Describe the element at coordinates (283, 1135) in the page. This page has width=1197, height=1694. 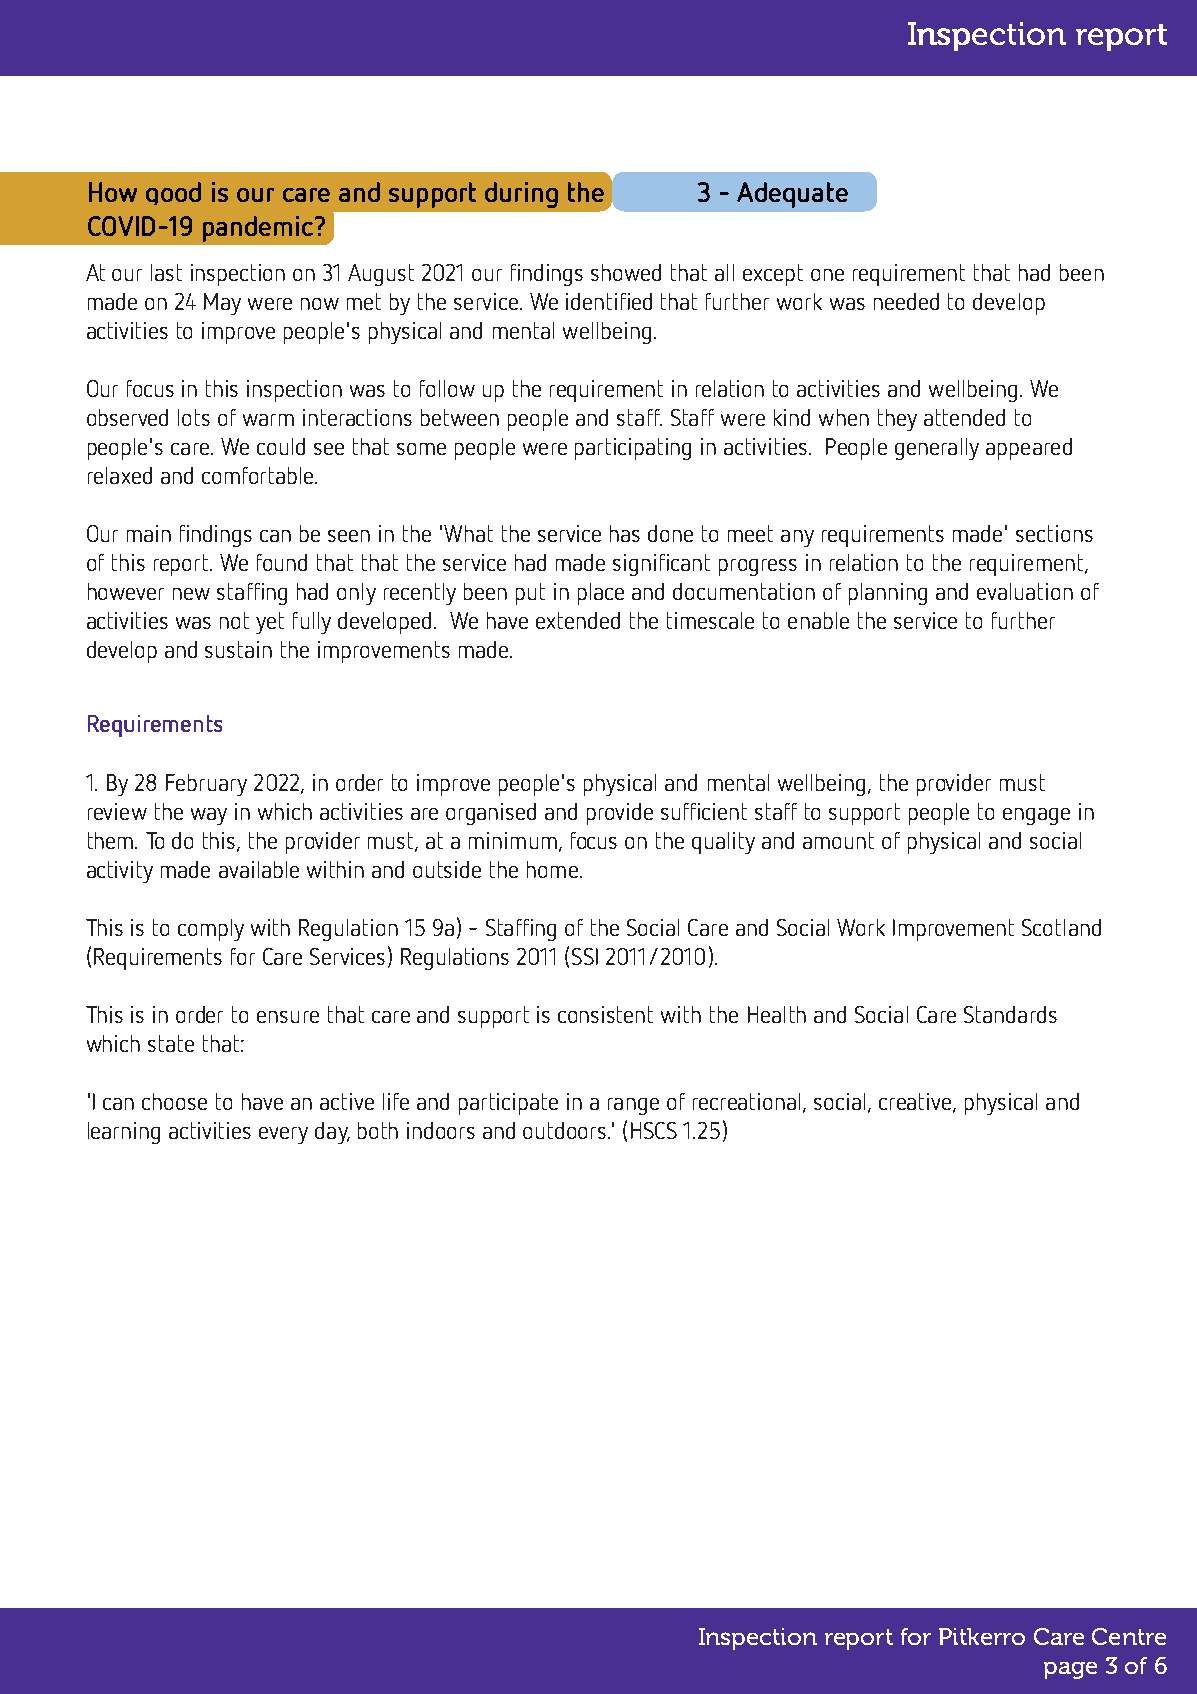
I see `every` at that location.
